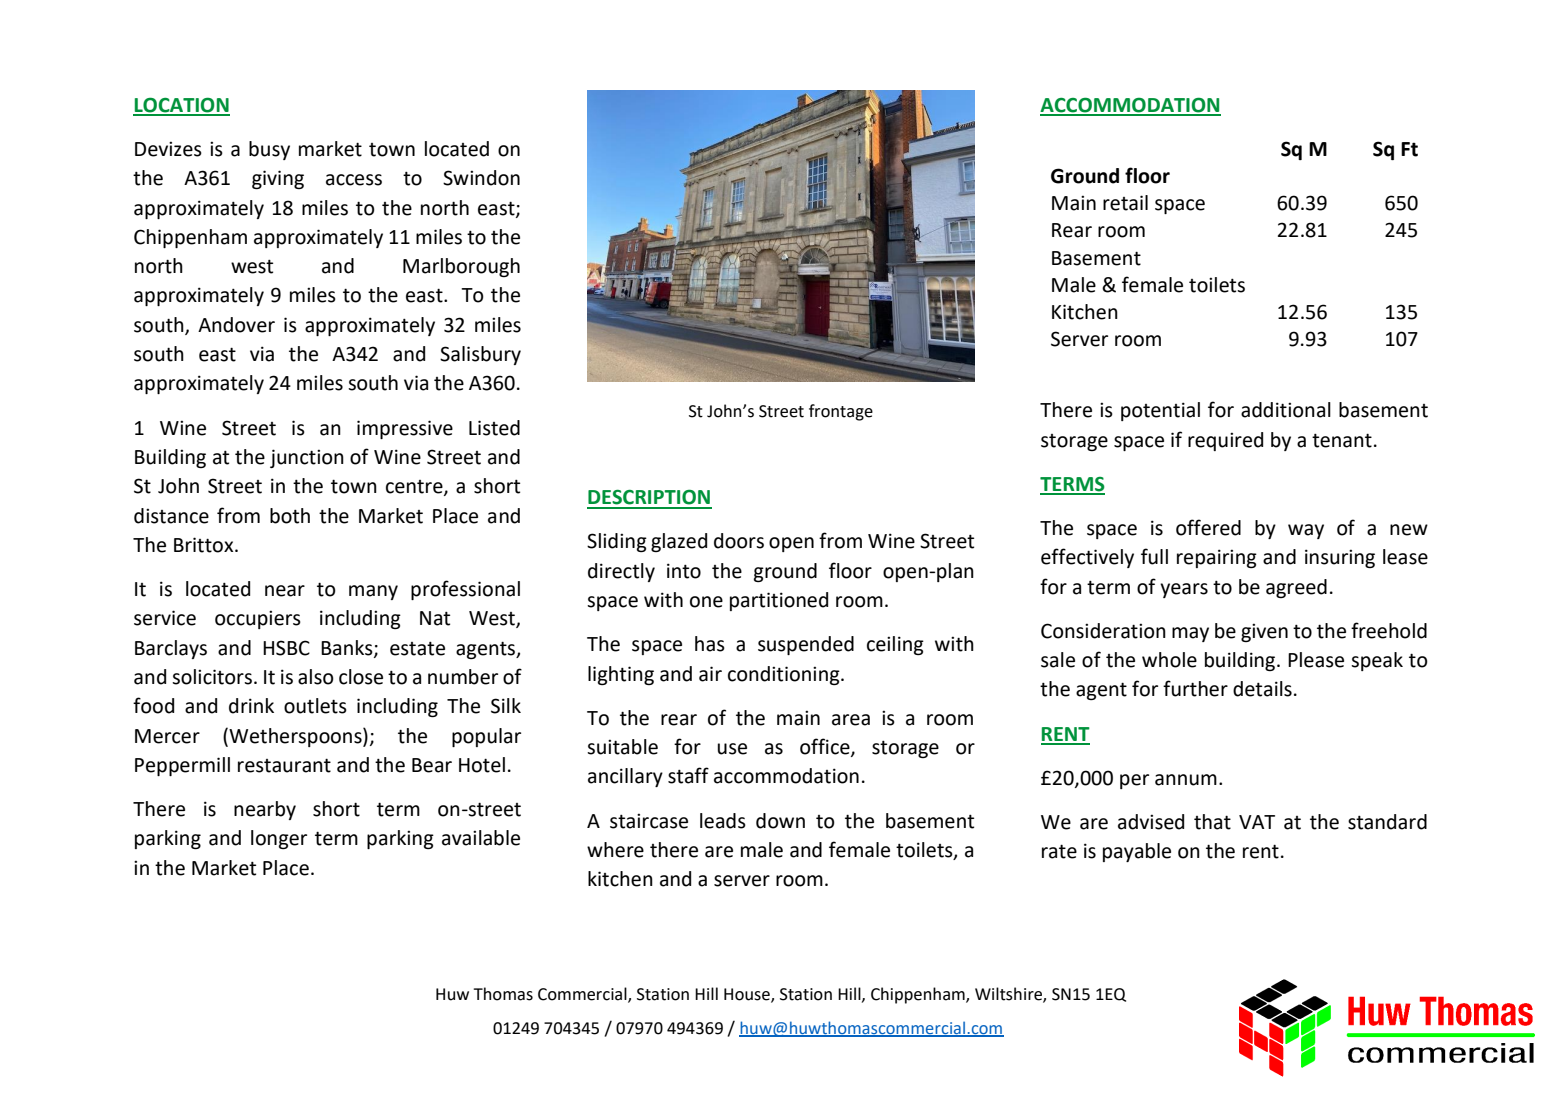  What do you see at coordinates (1217, 558) in the screenshot?
I see `repairing` at bounding box center [1217, 558].
